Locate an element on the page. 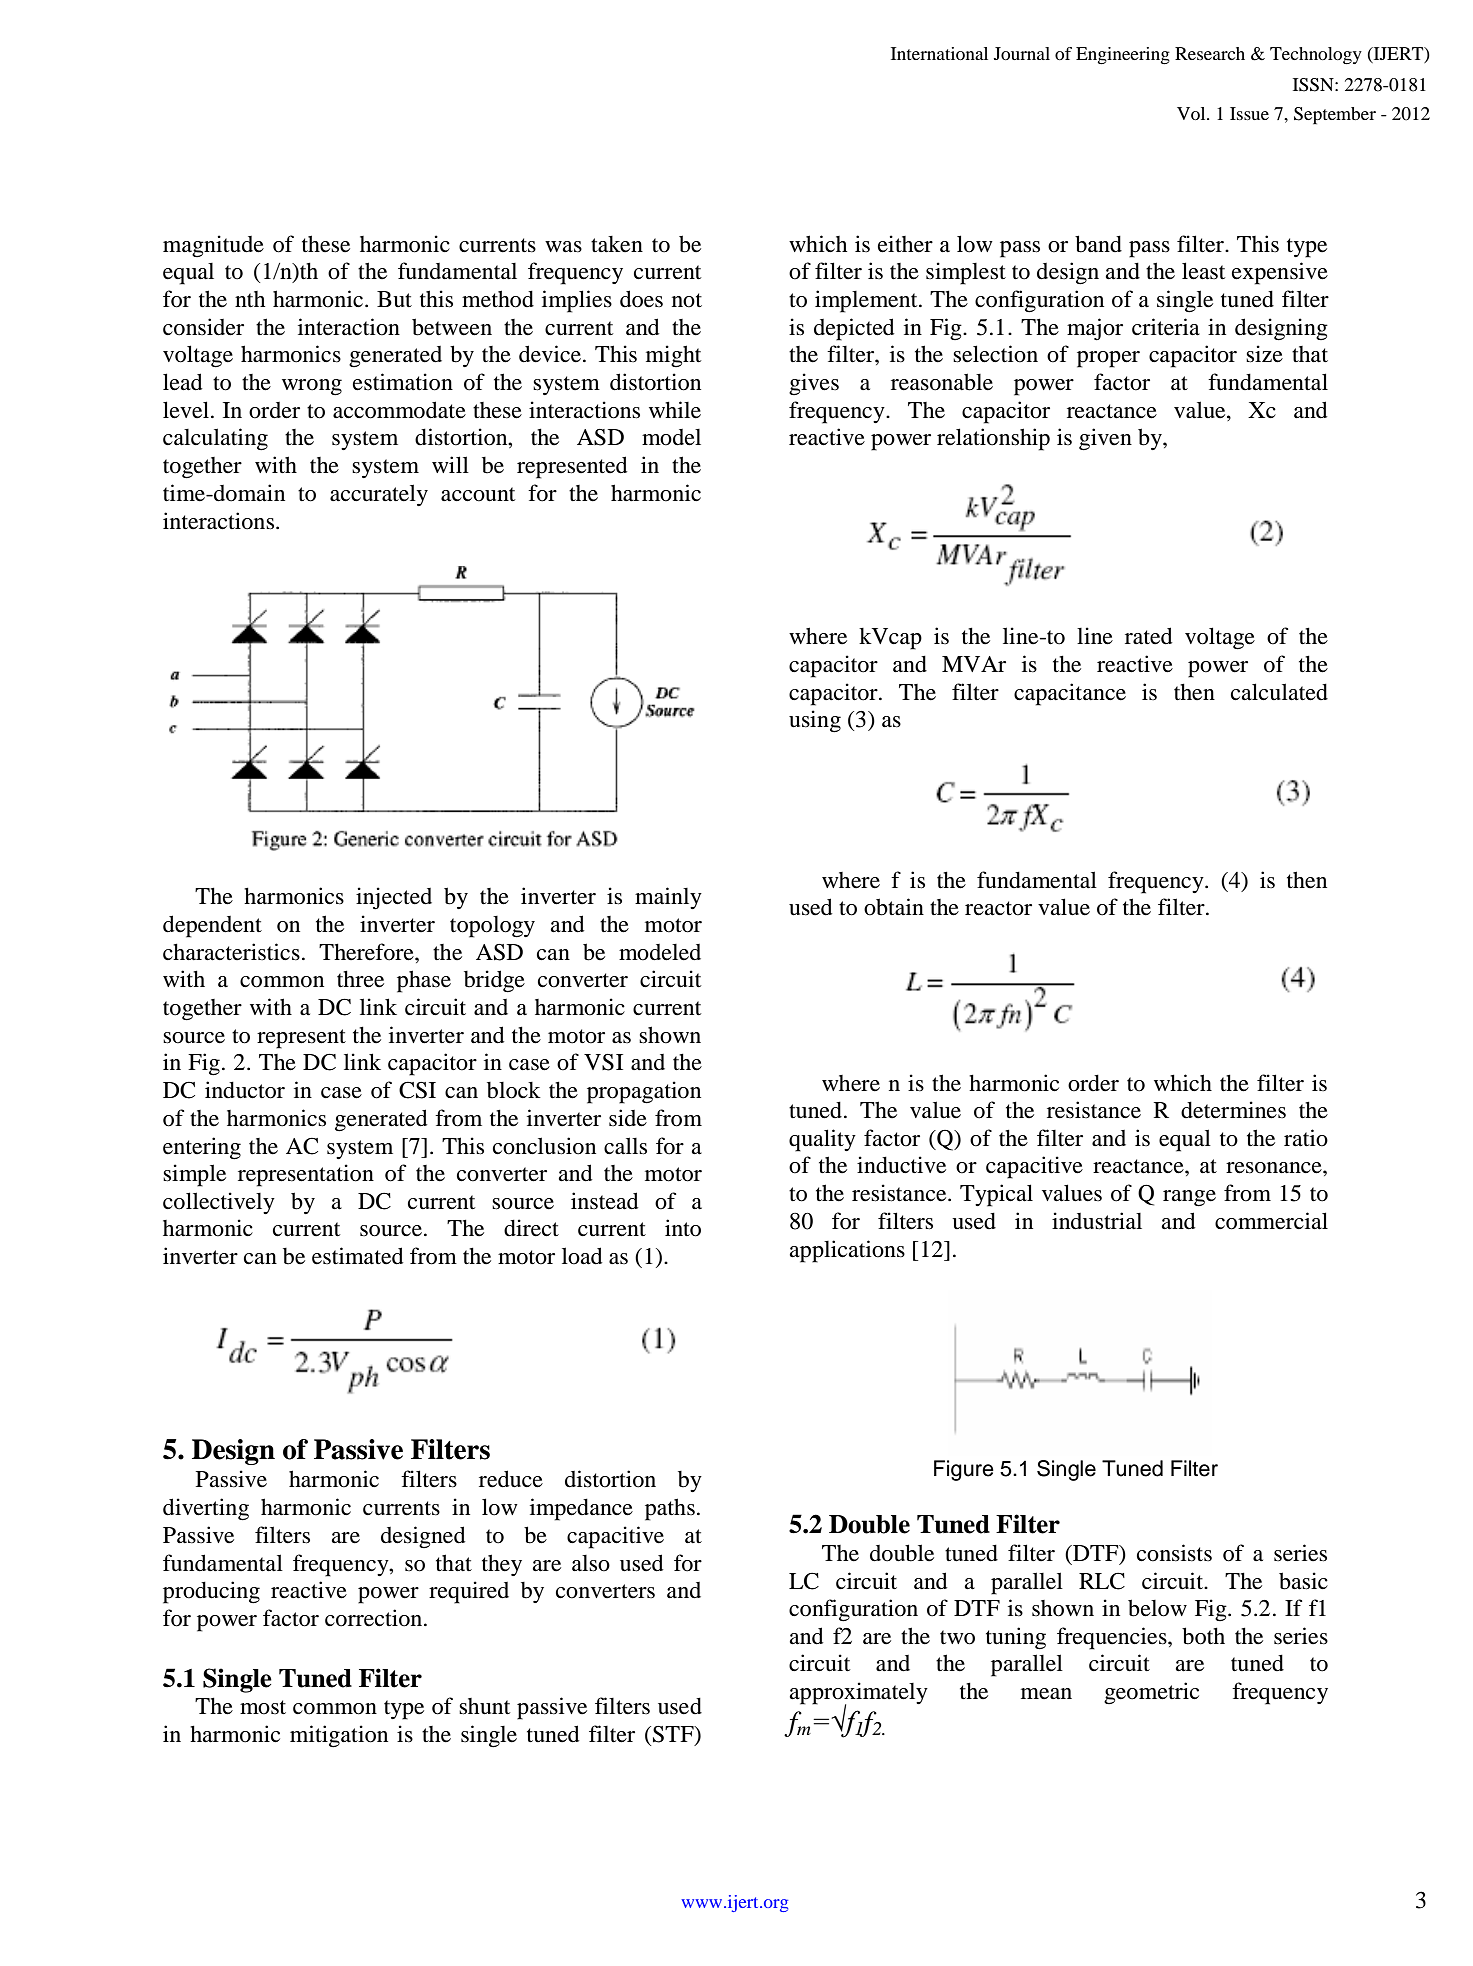  magnitude is located at coordinates (213, 246).
